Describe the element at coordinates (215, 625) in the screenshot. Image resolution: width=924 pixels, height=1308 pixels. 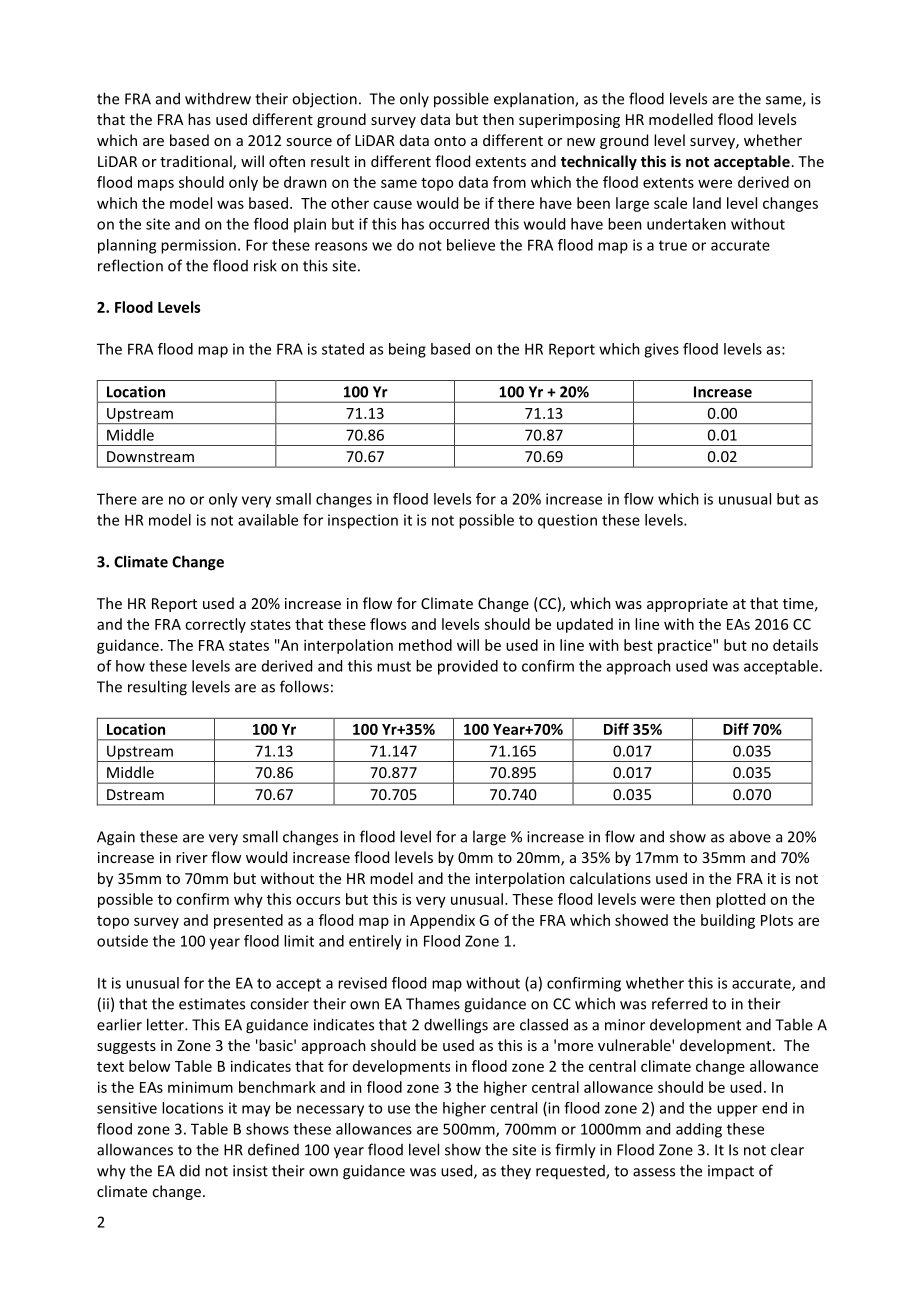
I see `correctly` at that location.
